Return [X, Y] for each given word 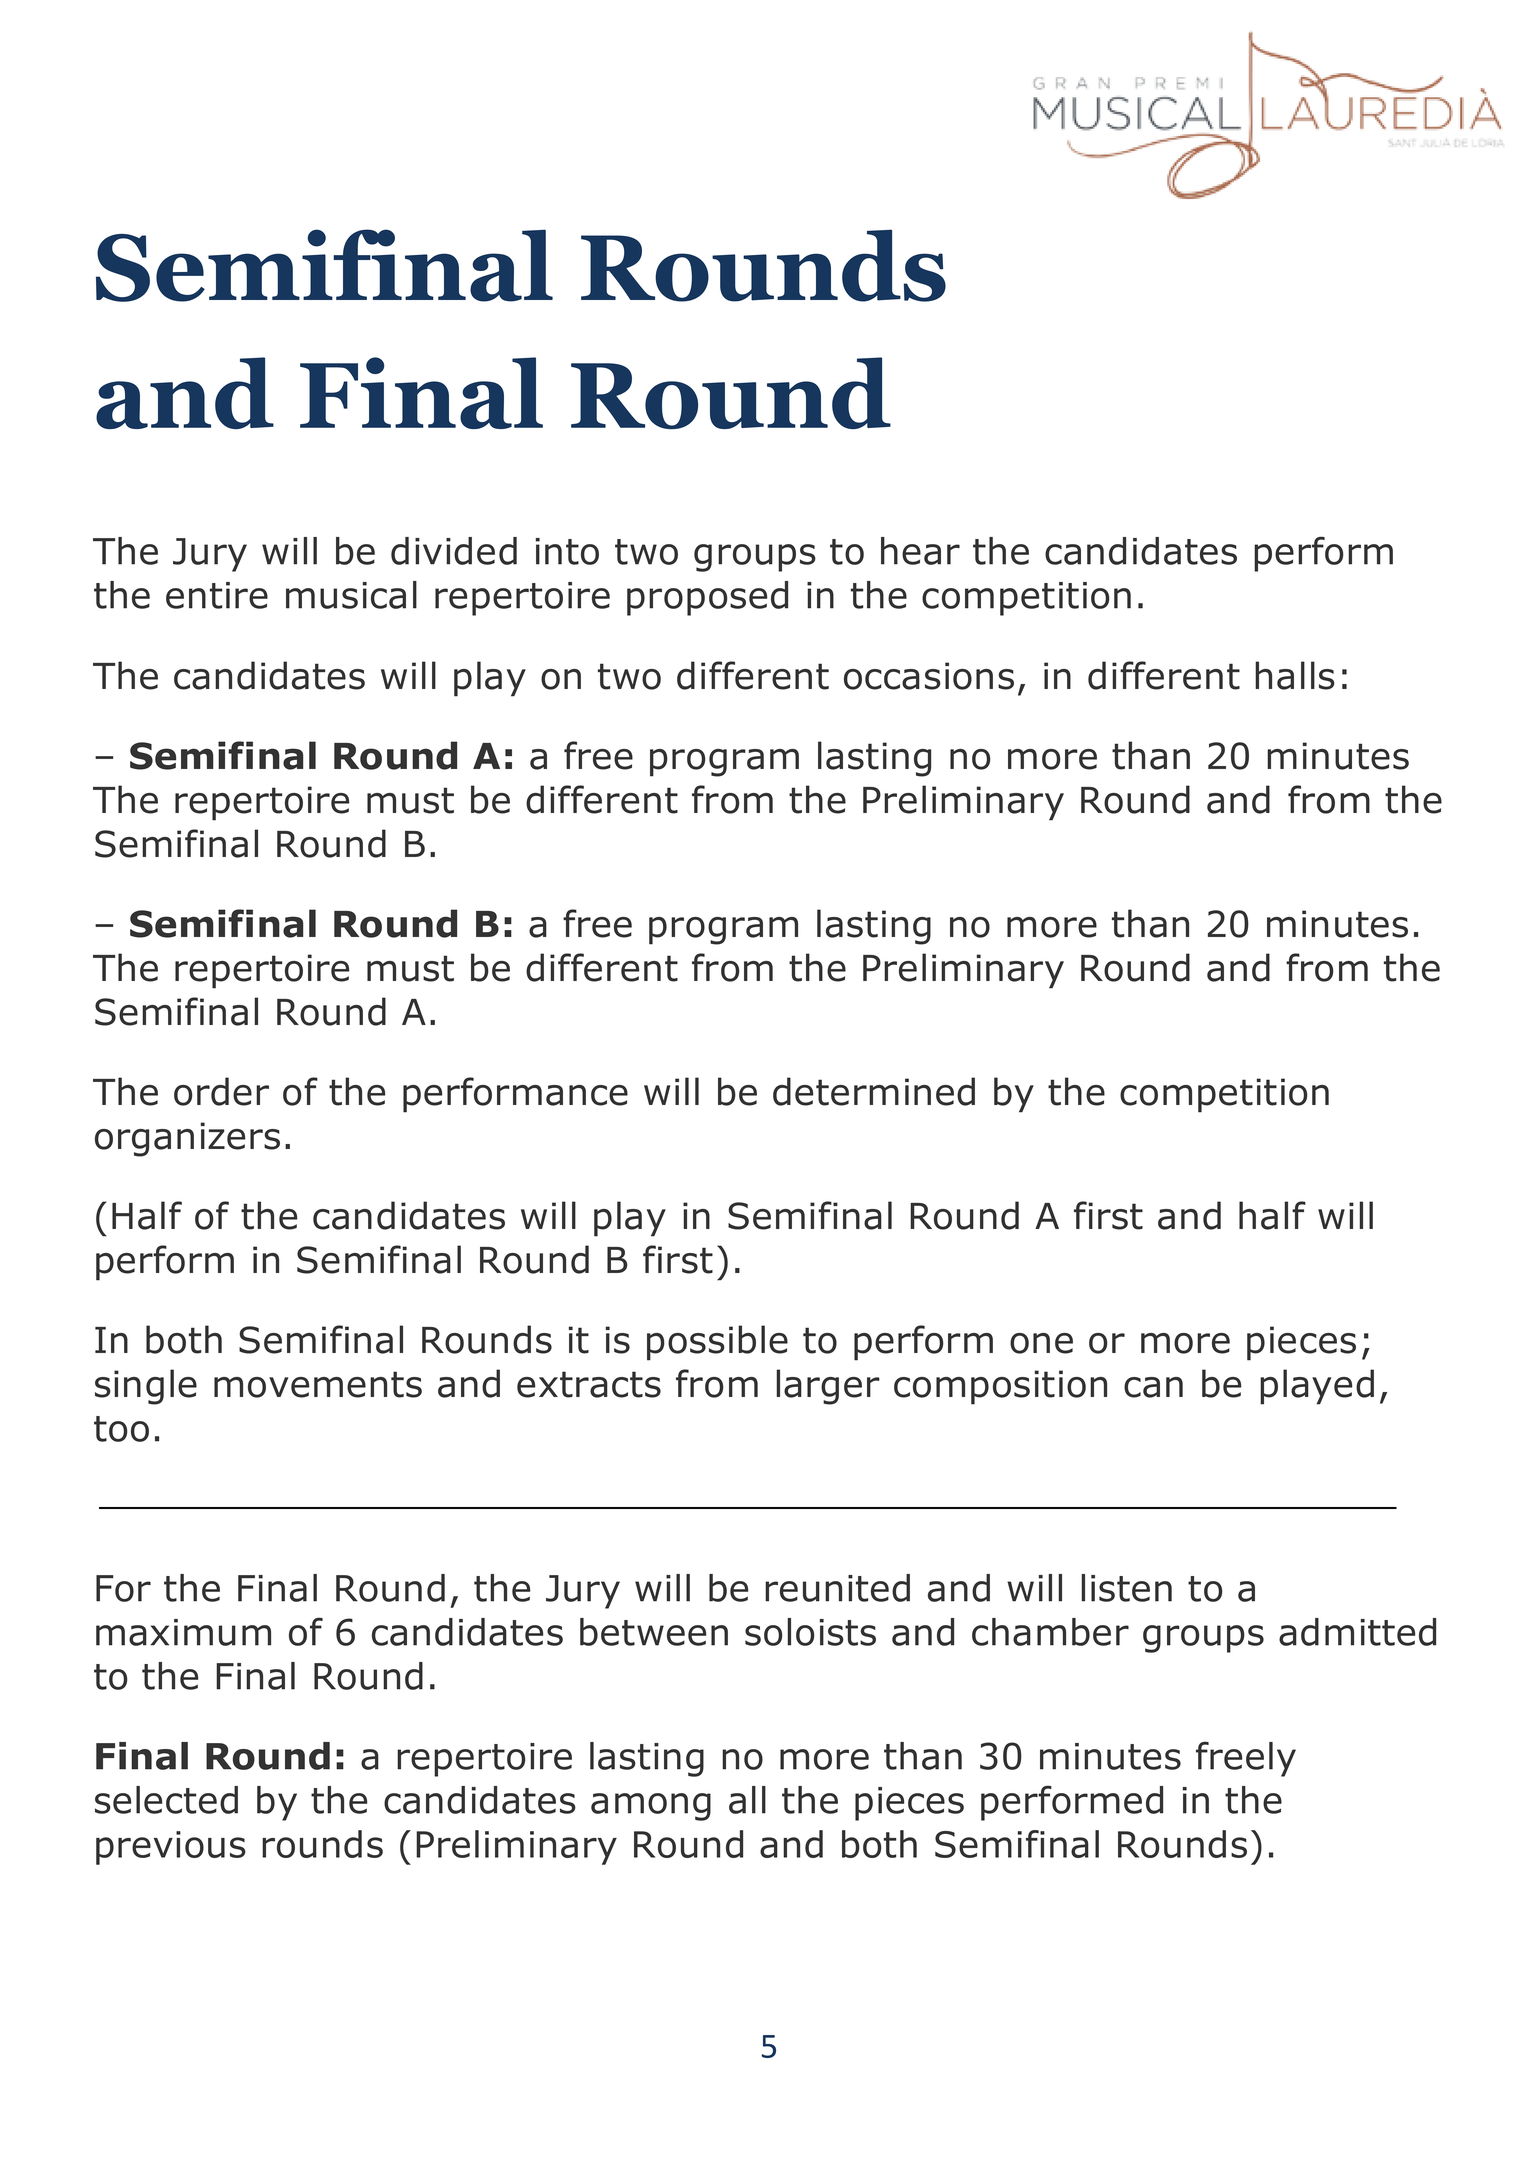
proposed [707, 598]
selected [166, 1800]
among [651, 1807]
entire [217, 595]
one [1041, 1343]
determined [874, 1091]
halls [1295, 675]
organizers [187, 1139]
